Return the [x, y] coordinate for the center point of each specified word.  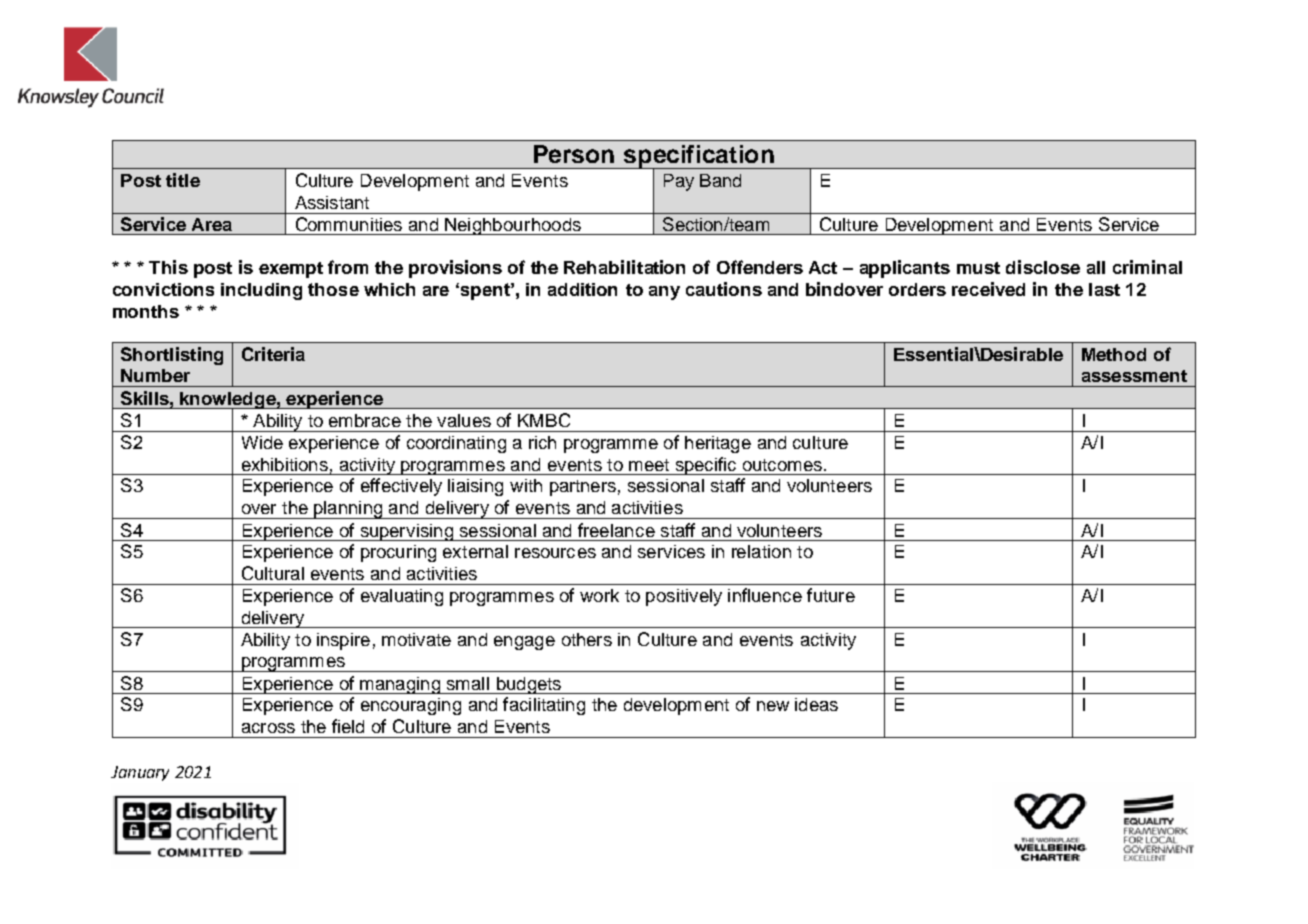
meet [649, 465]
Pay [679, 182]
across [268, 728]
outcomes [782, 465]
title [183, 180]
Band [720, 180]
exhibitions [285, 464]
